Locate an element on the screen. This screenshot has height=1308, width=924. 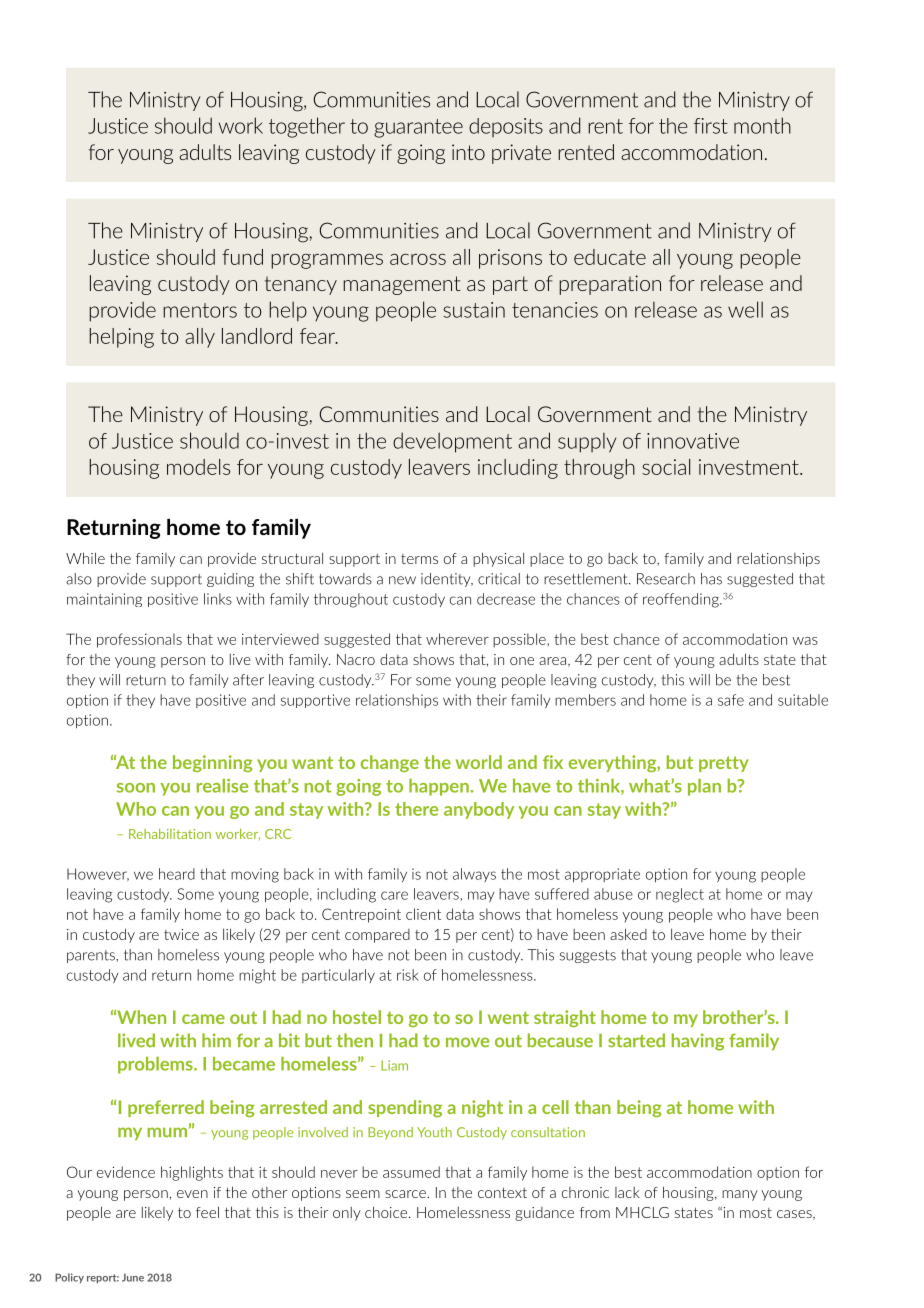
models is located at coordinates (198, 467).
